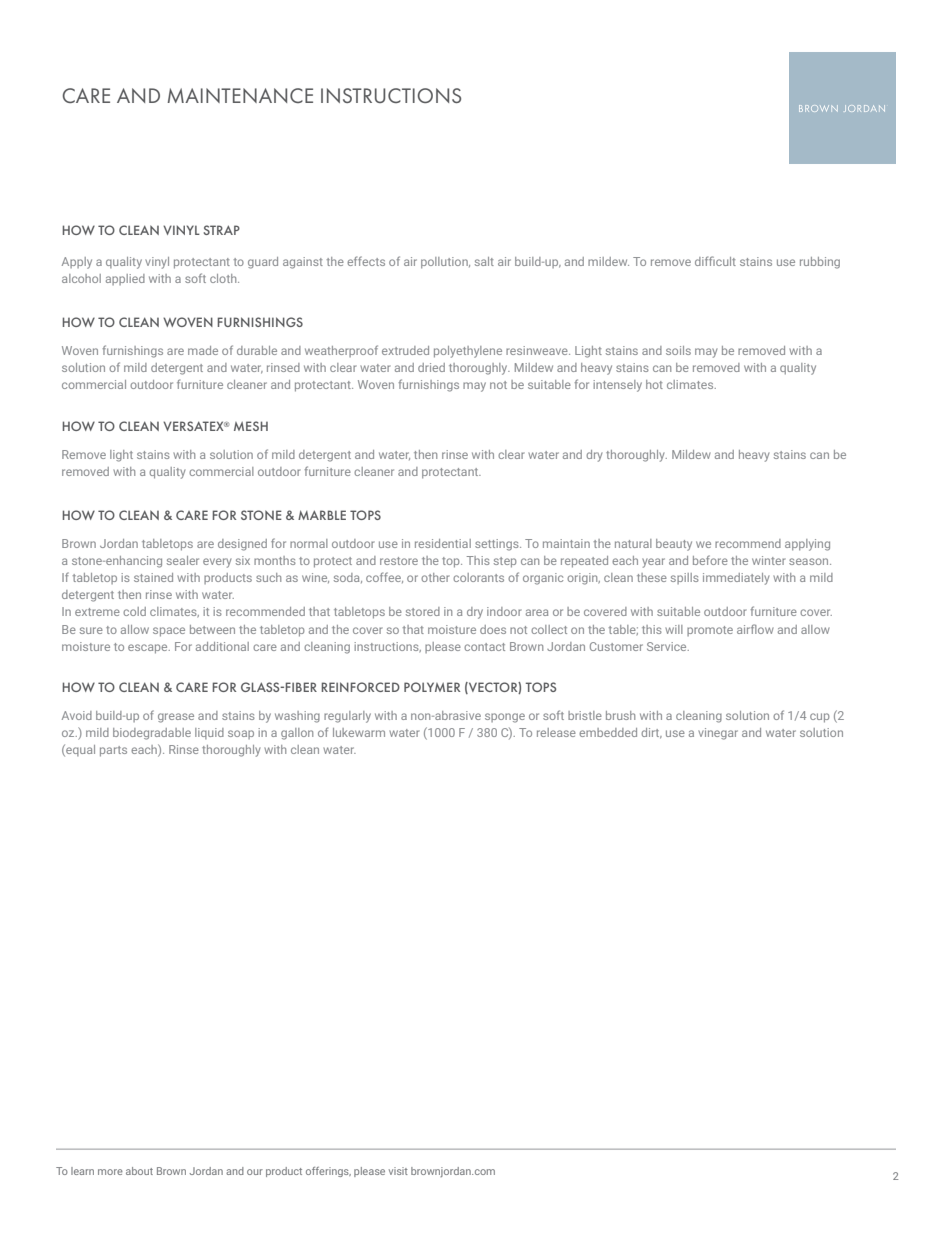 The image size is (952, 1233). I want to click on made, so click(203, 350).
